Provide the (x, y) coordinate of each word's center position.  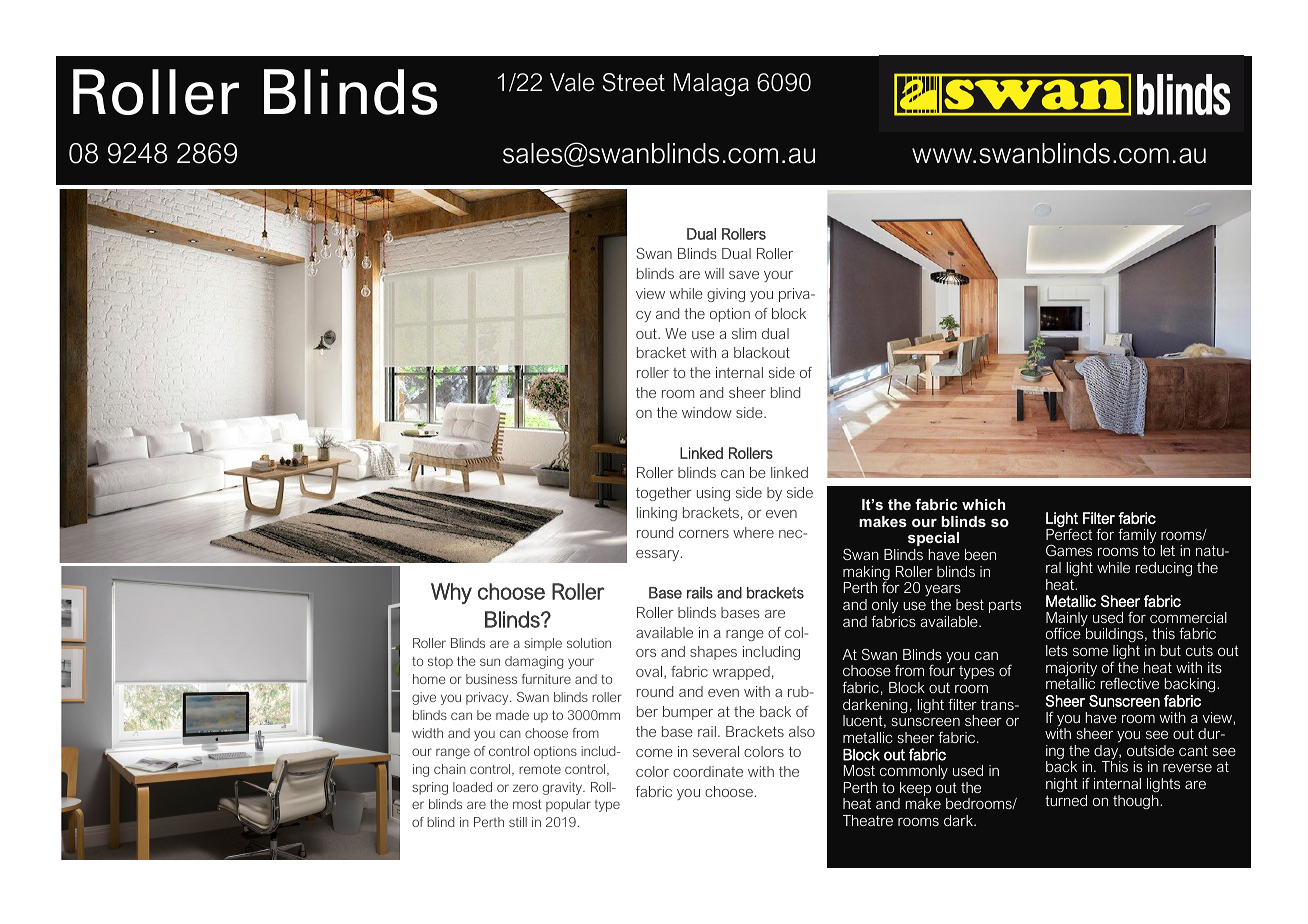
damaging (534, 662)
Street (633, 82)
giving (726, 295)
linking (657, 514)
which (983, 504)
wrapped (741, 673)
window (707, 412)
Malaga (711, 84)
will (714, 273)
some (1090, 652)
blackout (762, 352)
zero (525, 788)
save (744, 275)
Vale (572, 82)
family (1137, 536)
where (753, 532)
